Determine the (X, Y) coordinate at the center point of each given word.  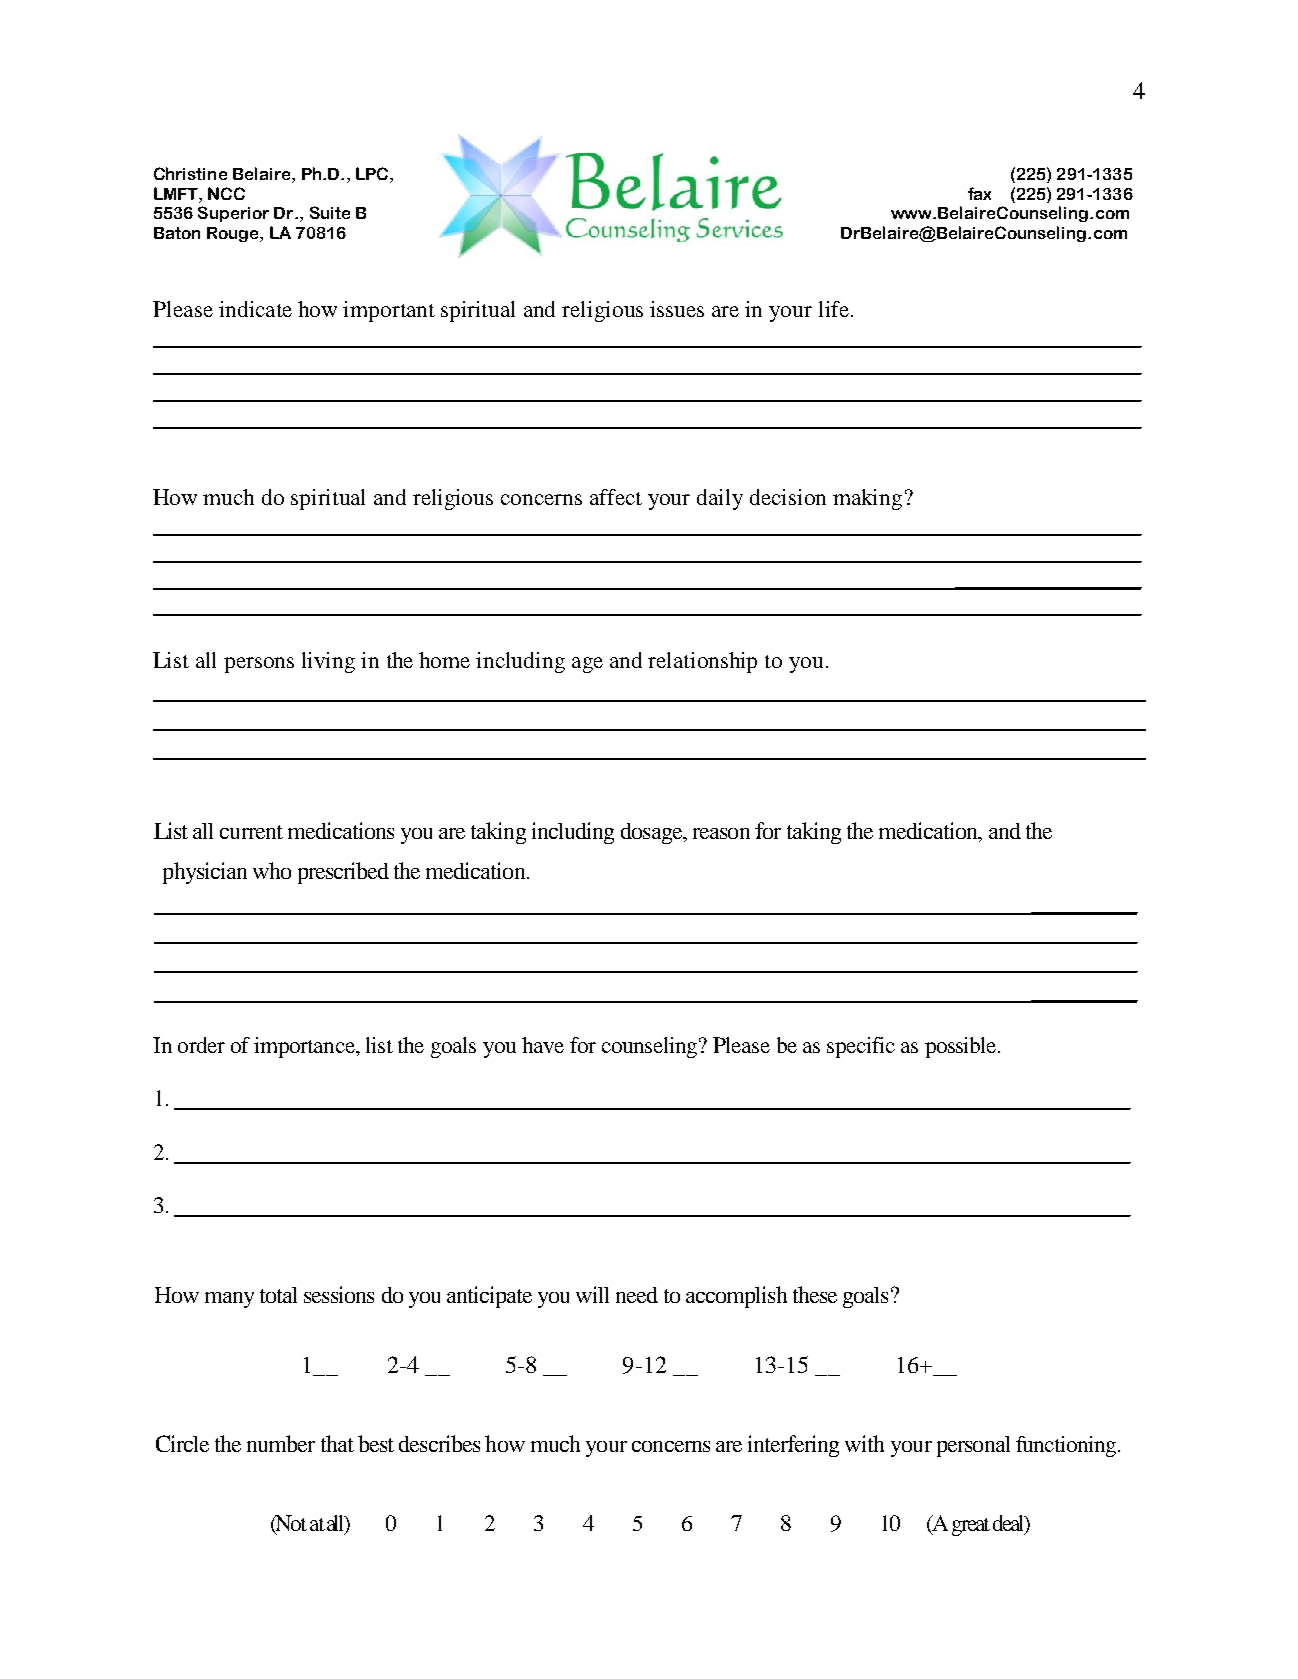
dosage (653, 833)
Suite (330, 212)
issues (677, 309)
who (272, 870)
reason (721, 833)
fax (979, 193)
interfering (793, 1446)
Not (290, 1524)
